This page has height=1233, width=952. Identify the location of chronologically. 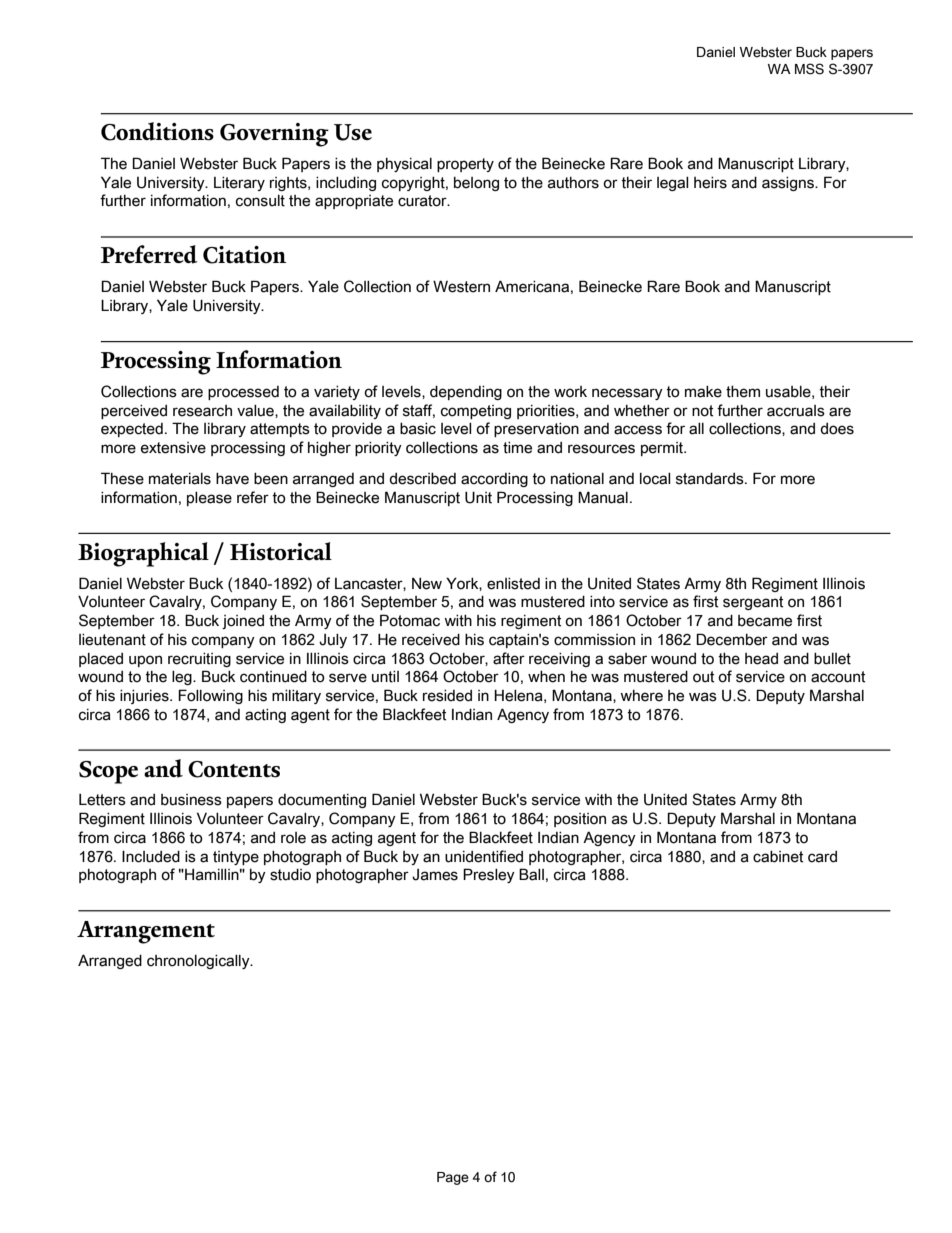
(199, 962).
